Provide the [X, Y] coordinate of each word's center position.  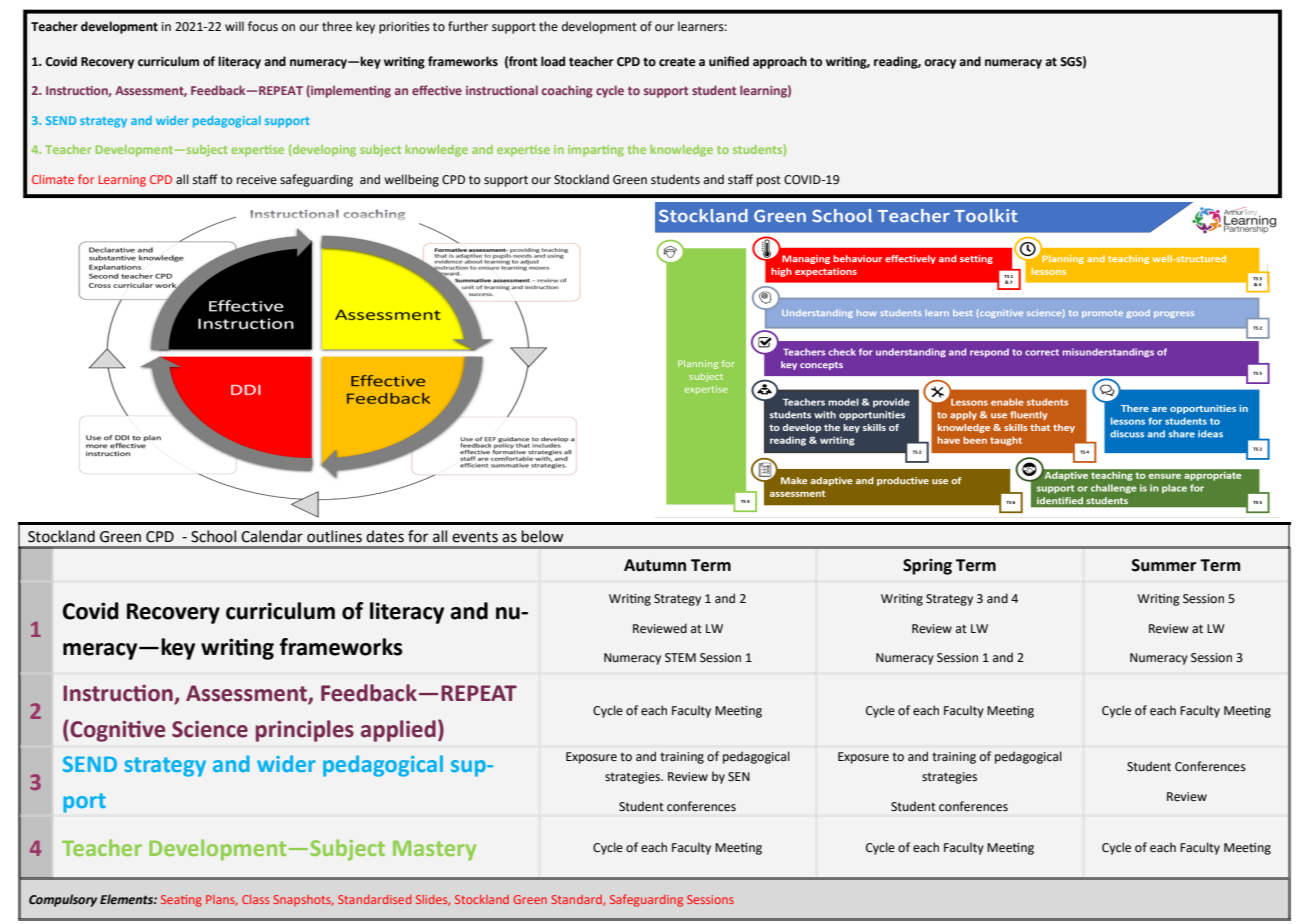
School [213, 536]
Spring [927, 567]
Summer [1164, 565]
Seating [181, 901]
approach [780, 62]
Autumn [655, 565]
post [769, 181]
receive [257, 180]
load [553, 61]
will [234, 26]
